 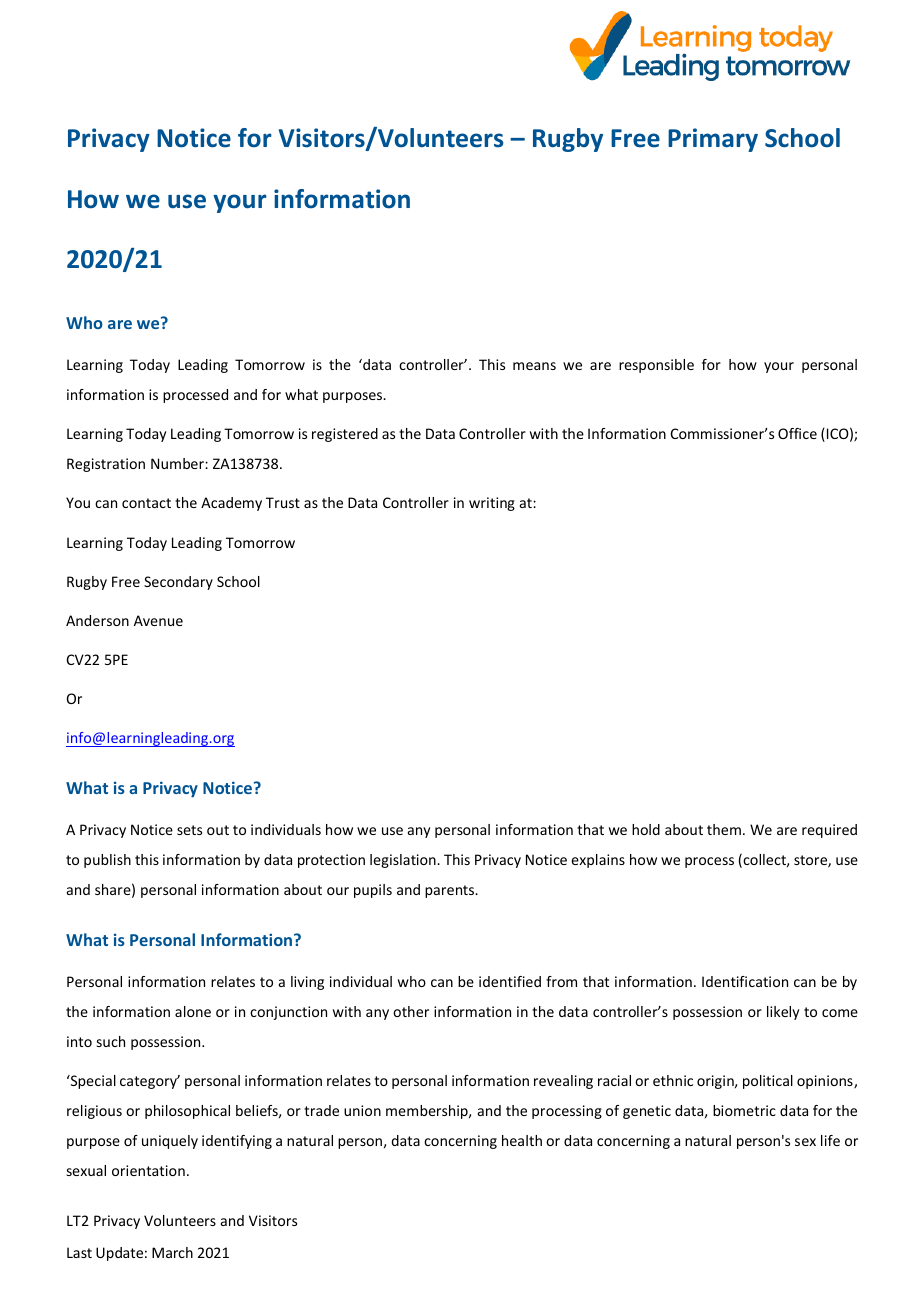 What do you see at coordinates (656, 366) in the document?
I see `responsible` at bounding box center [656, 366].
